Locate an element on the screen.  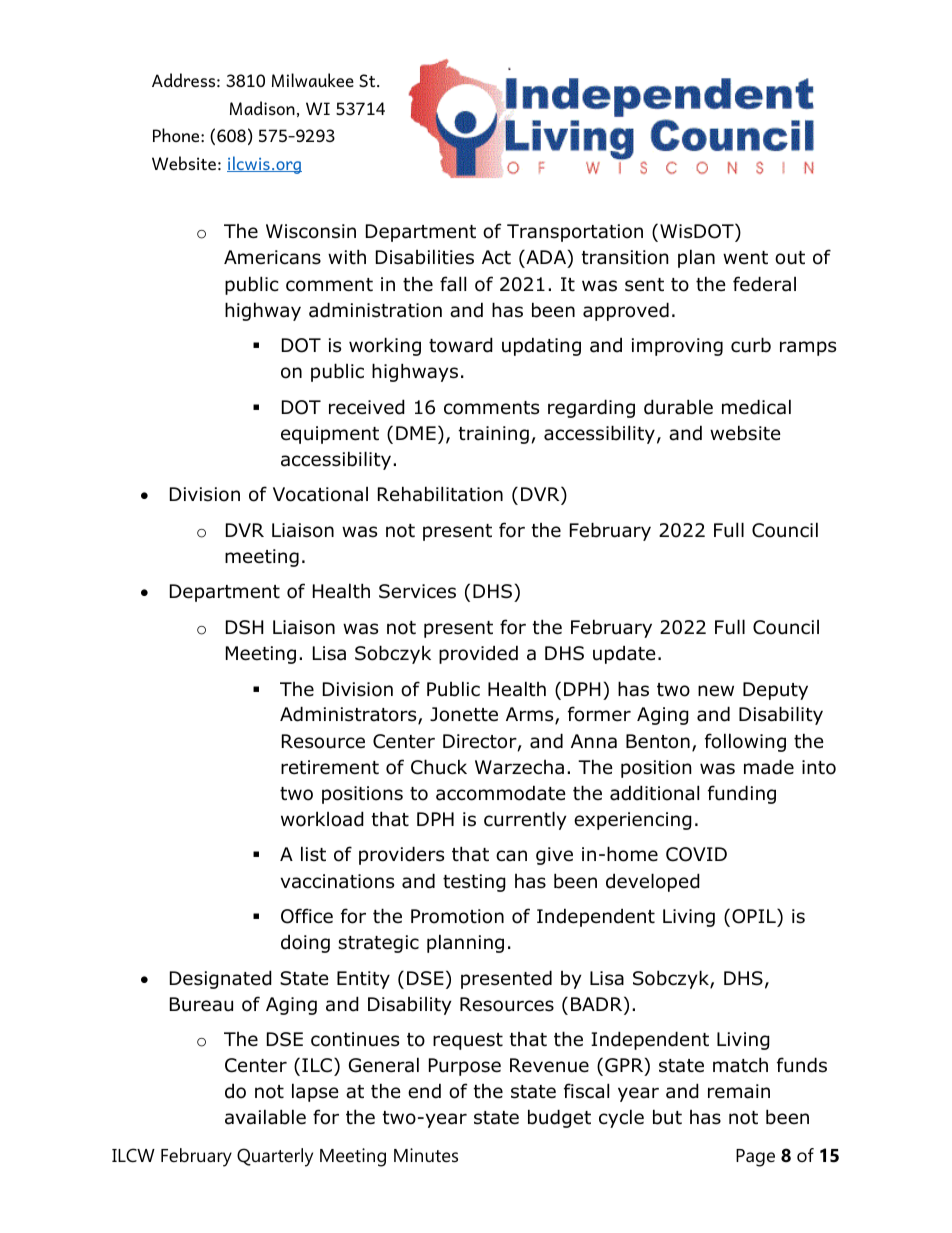
equipment is located at coordinates (330, 435).
